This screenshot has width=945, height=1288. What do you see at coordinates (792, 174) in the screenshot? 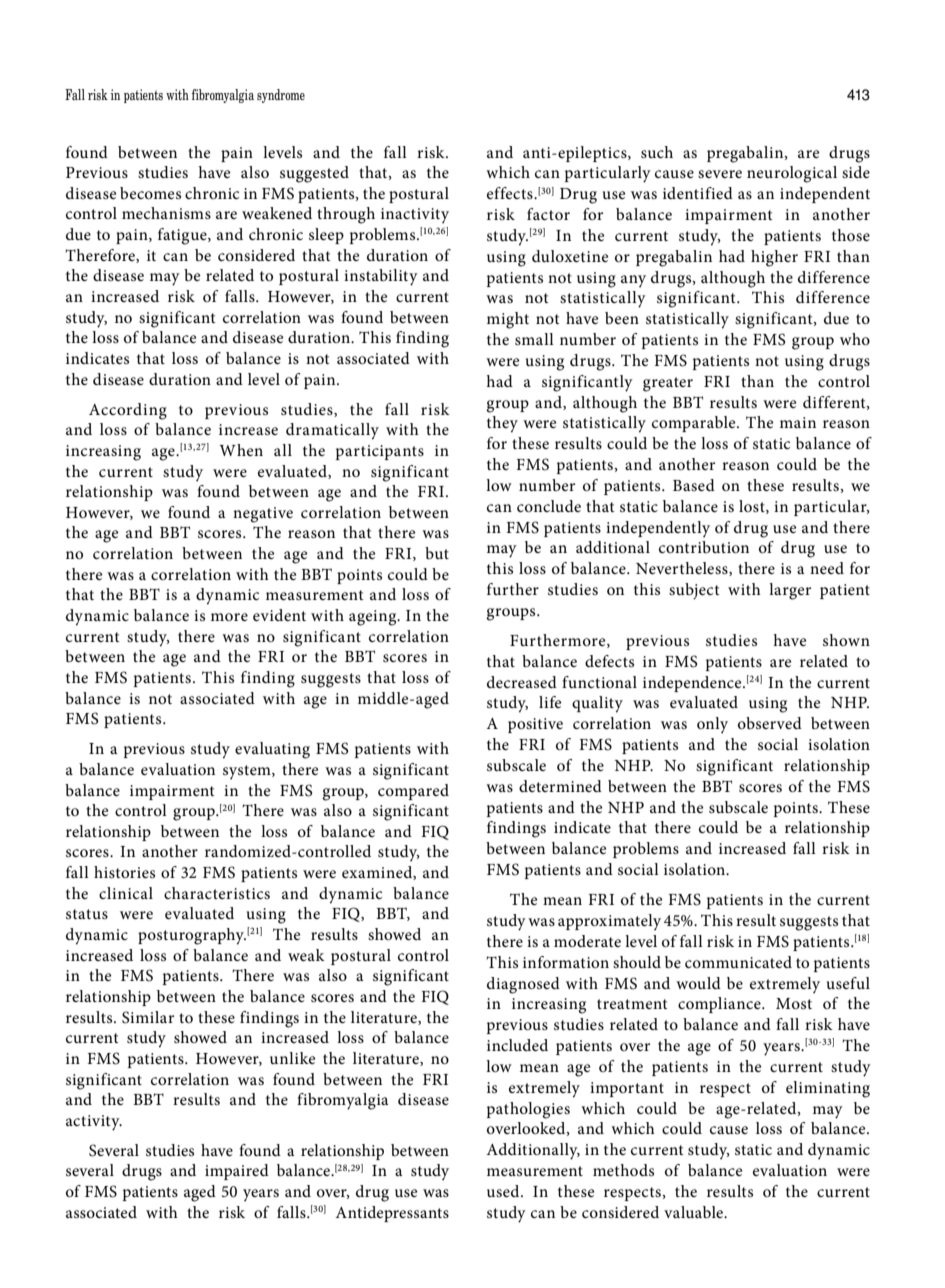
I see `neurological` at bounding box center [792, 174].
